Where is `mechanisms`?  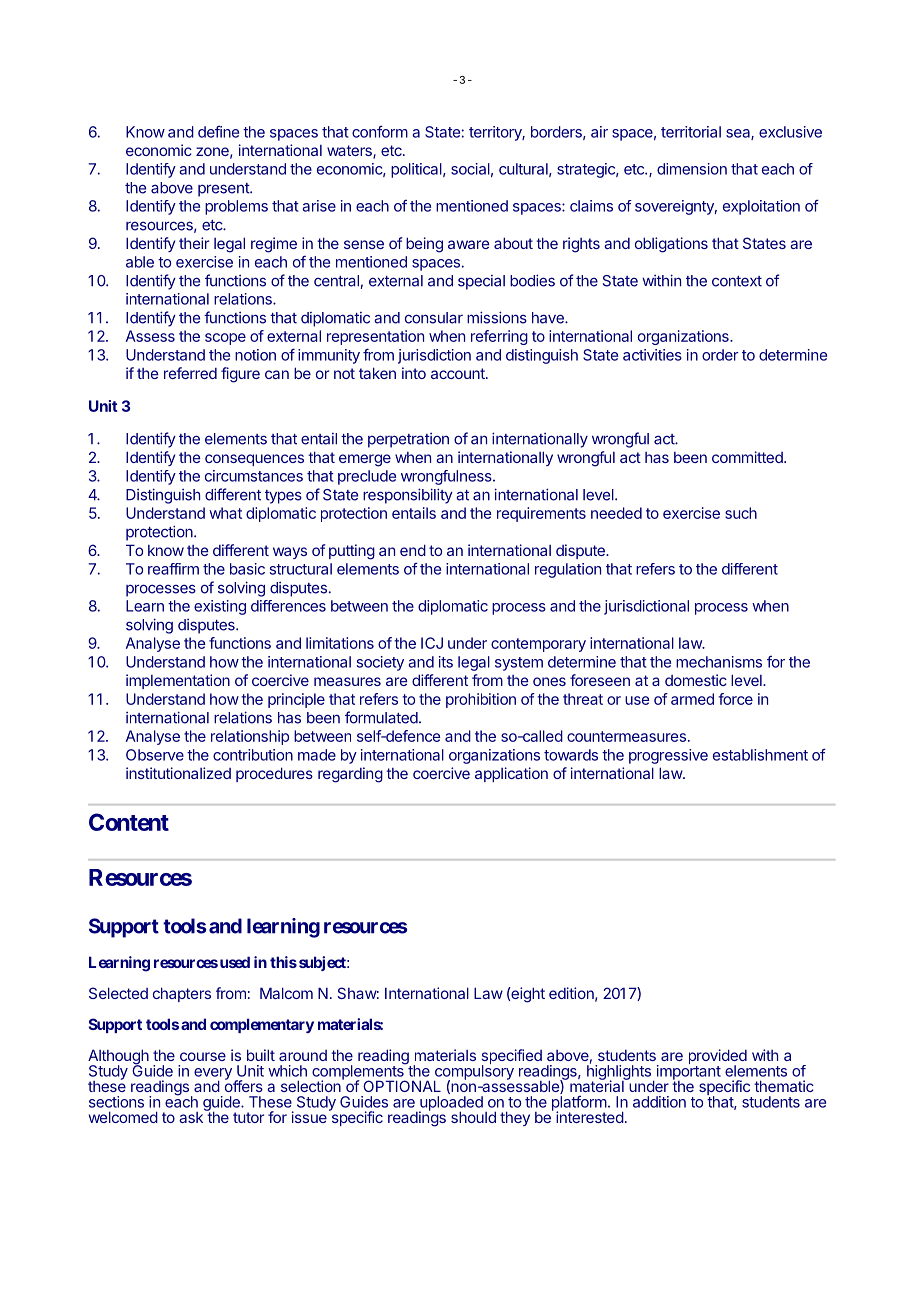 mechanisms is located at coordinates (719, 662).
